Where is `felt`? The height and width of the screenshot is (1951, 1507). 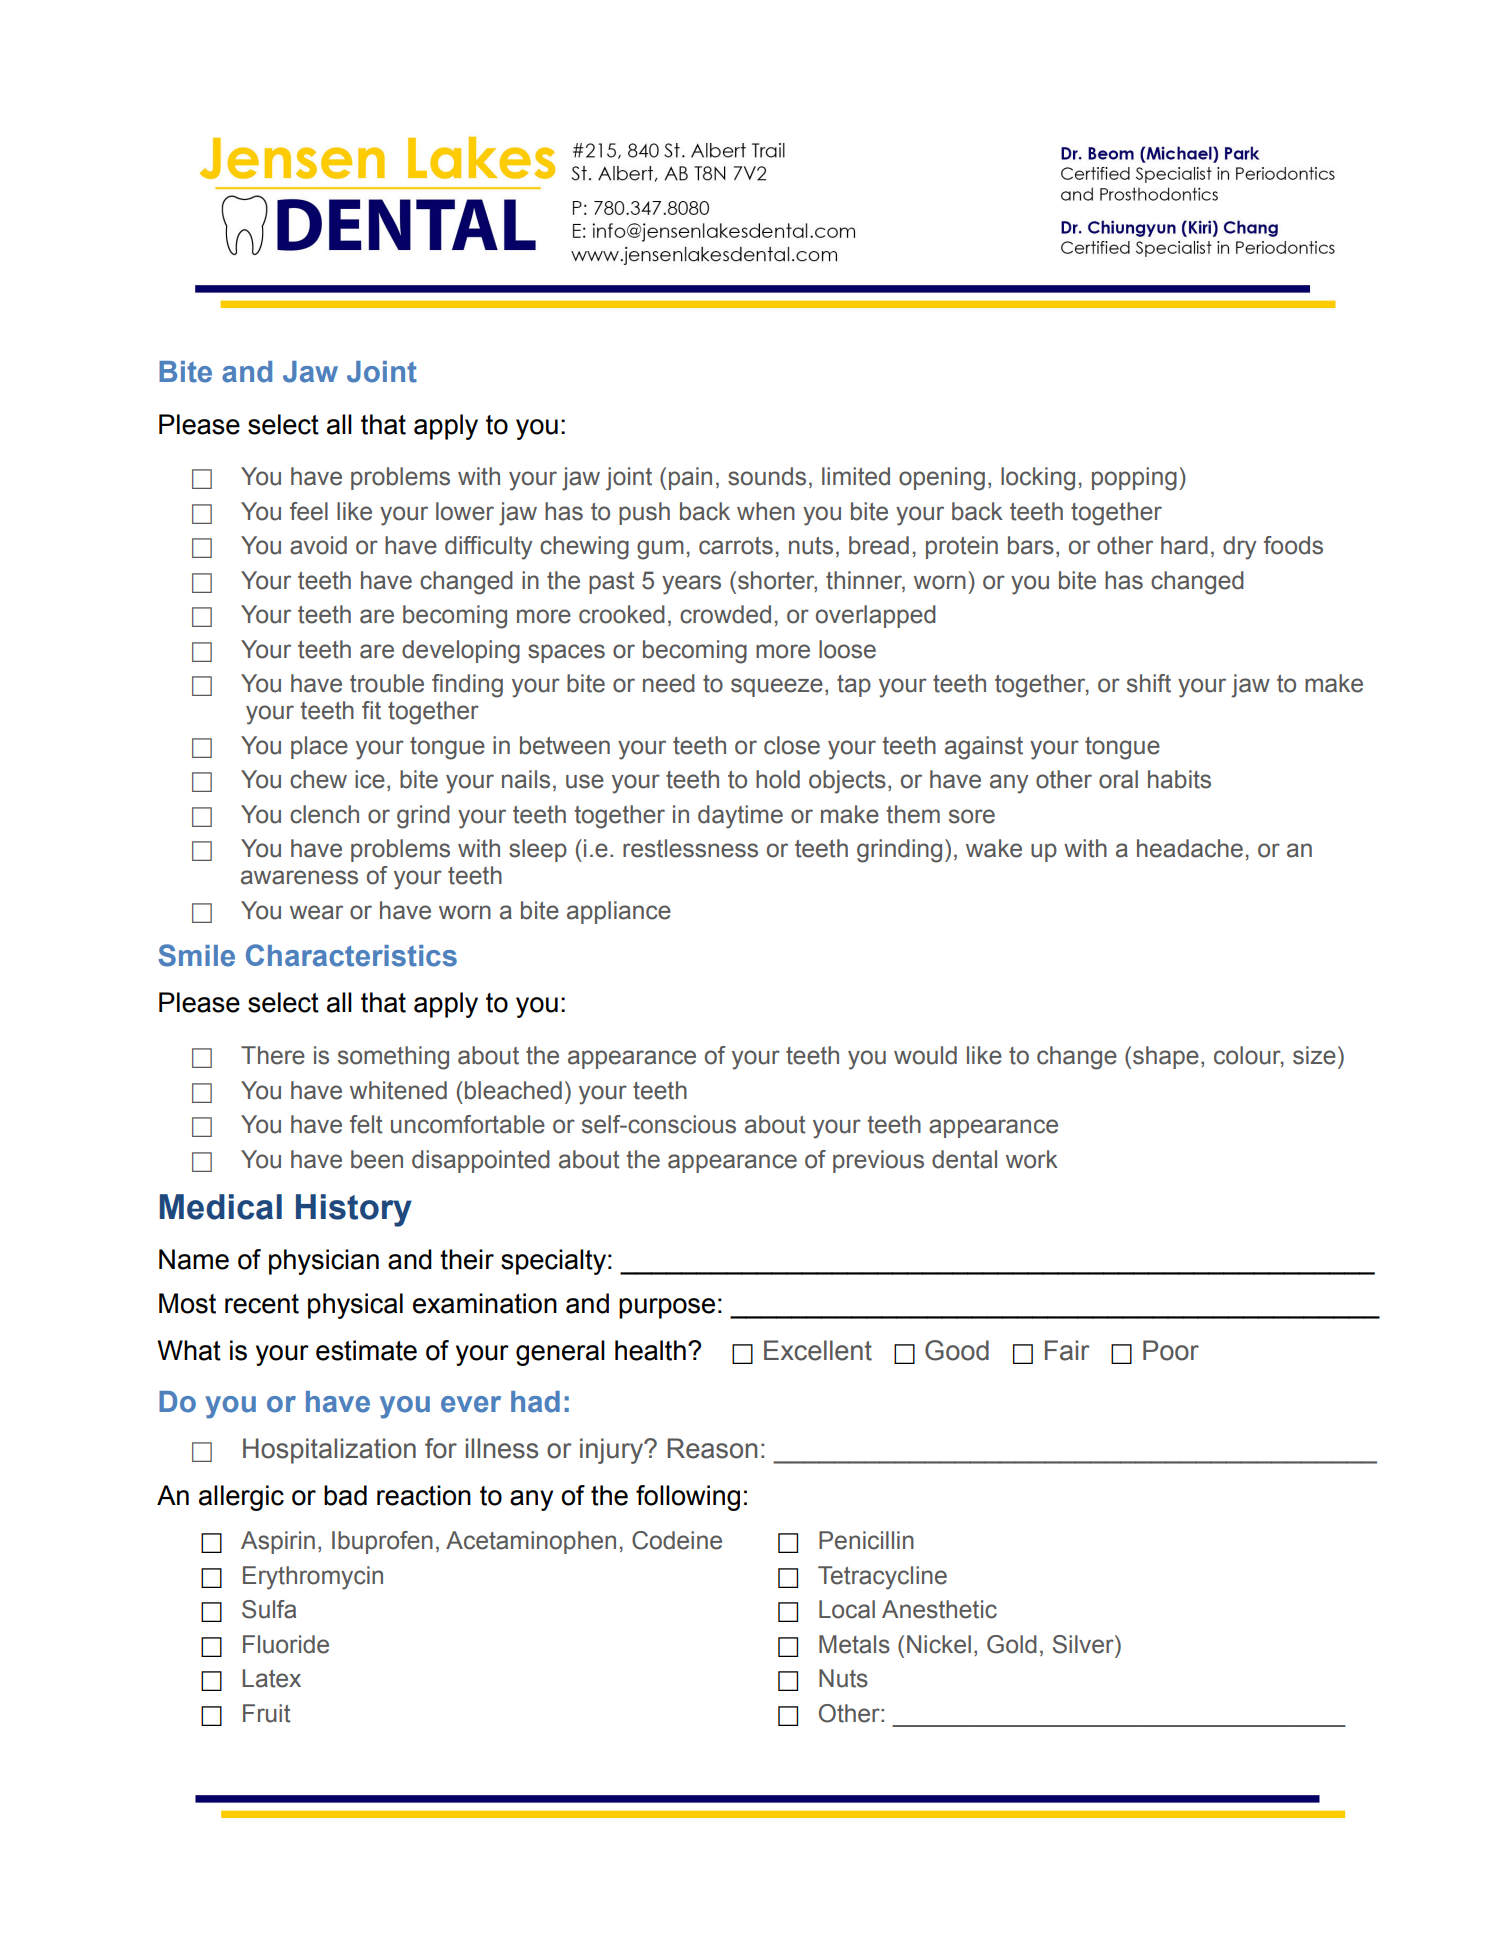 felt is located at coordinates (366, 1124).
